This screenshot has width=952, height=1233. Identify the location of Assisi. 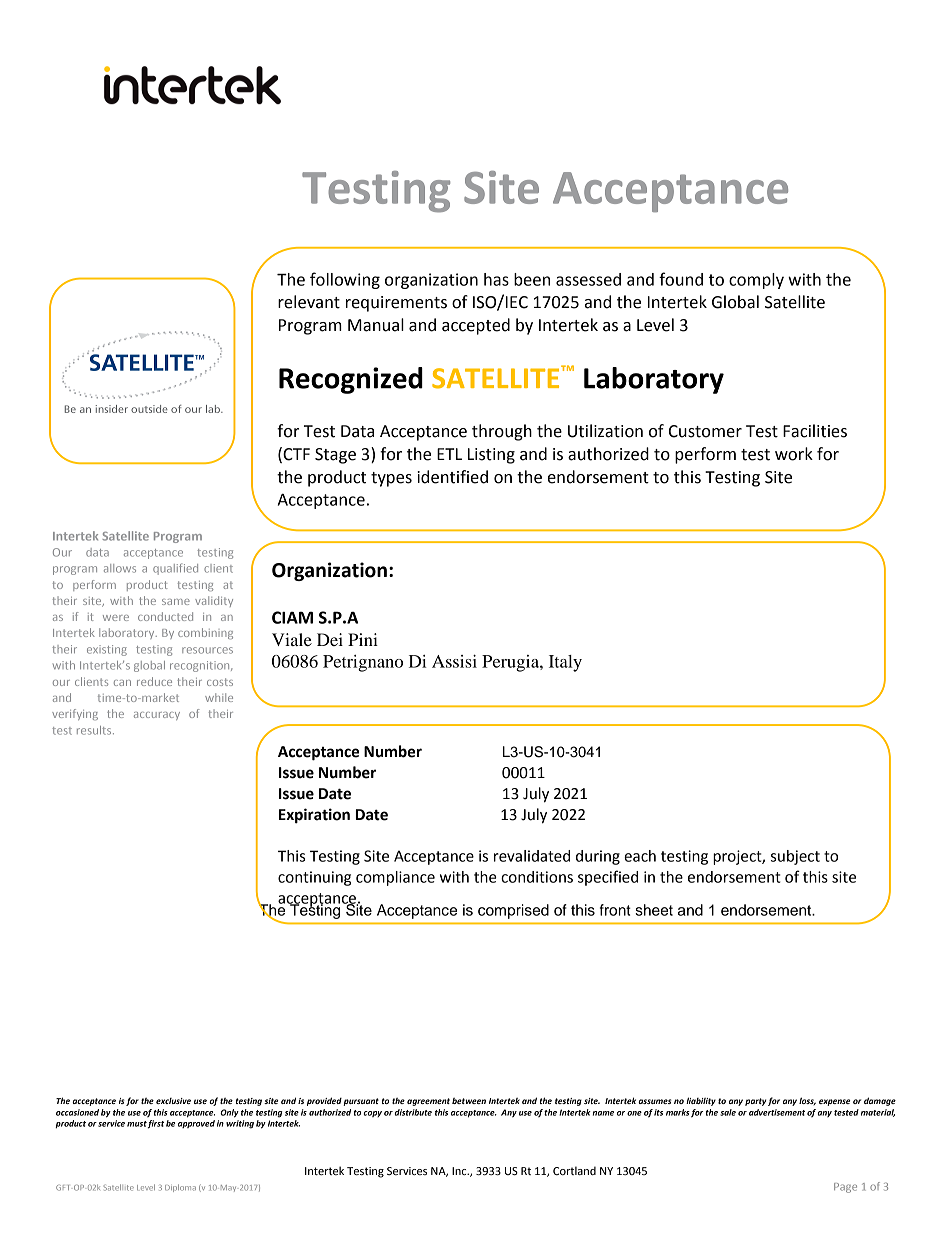
(454, 661).
